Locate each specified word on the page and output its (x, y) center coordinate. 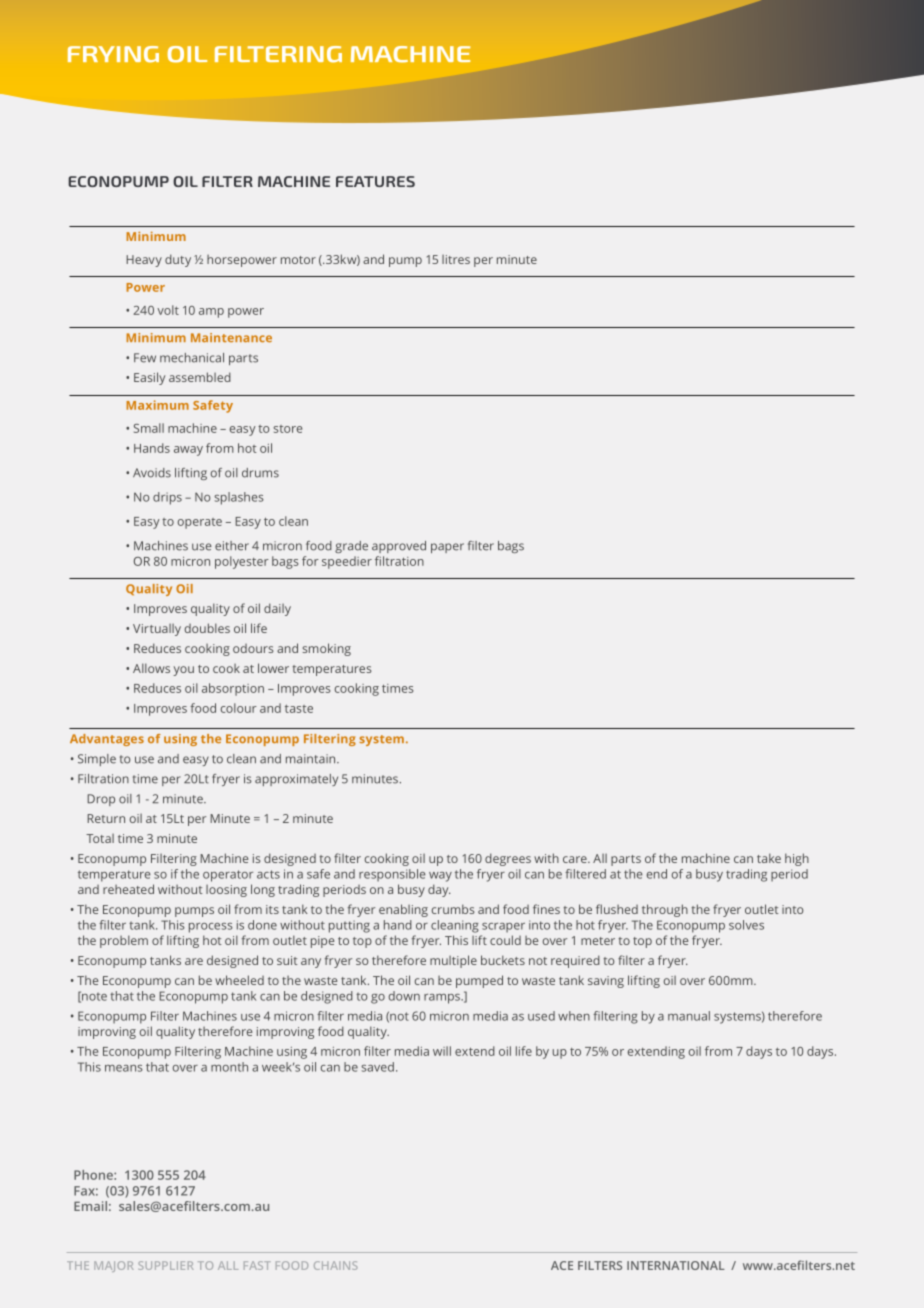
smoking (327, 649)
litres (456, 259)
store (287, 429)
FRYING (113, 54)
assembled (200, 377)
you (183, 671)
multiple (453, 961)
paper (447, 548)
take (769, 858)
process (211, 928)
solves (746, 925)
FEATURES (375, 181)
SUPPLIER (166, 1265)
